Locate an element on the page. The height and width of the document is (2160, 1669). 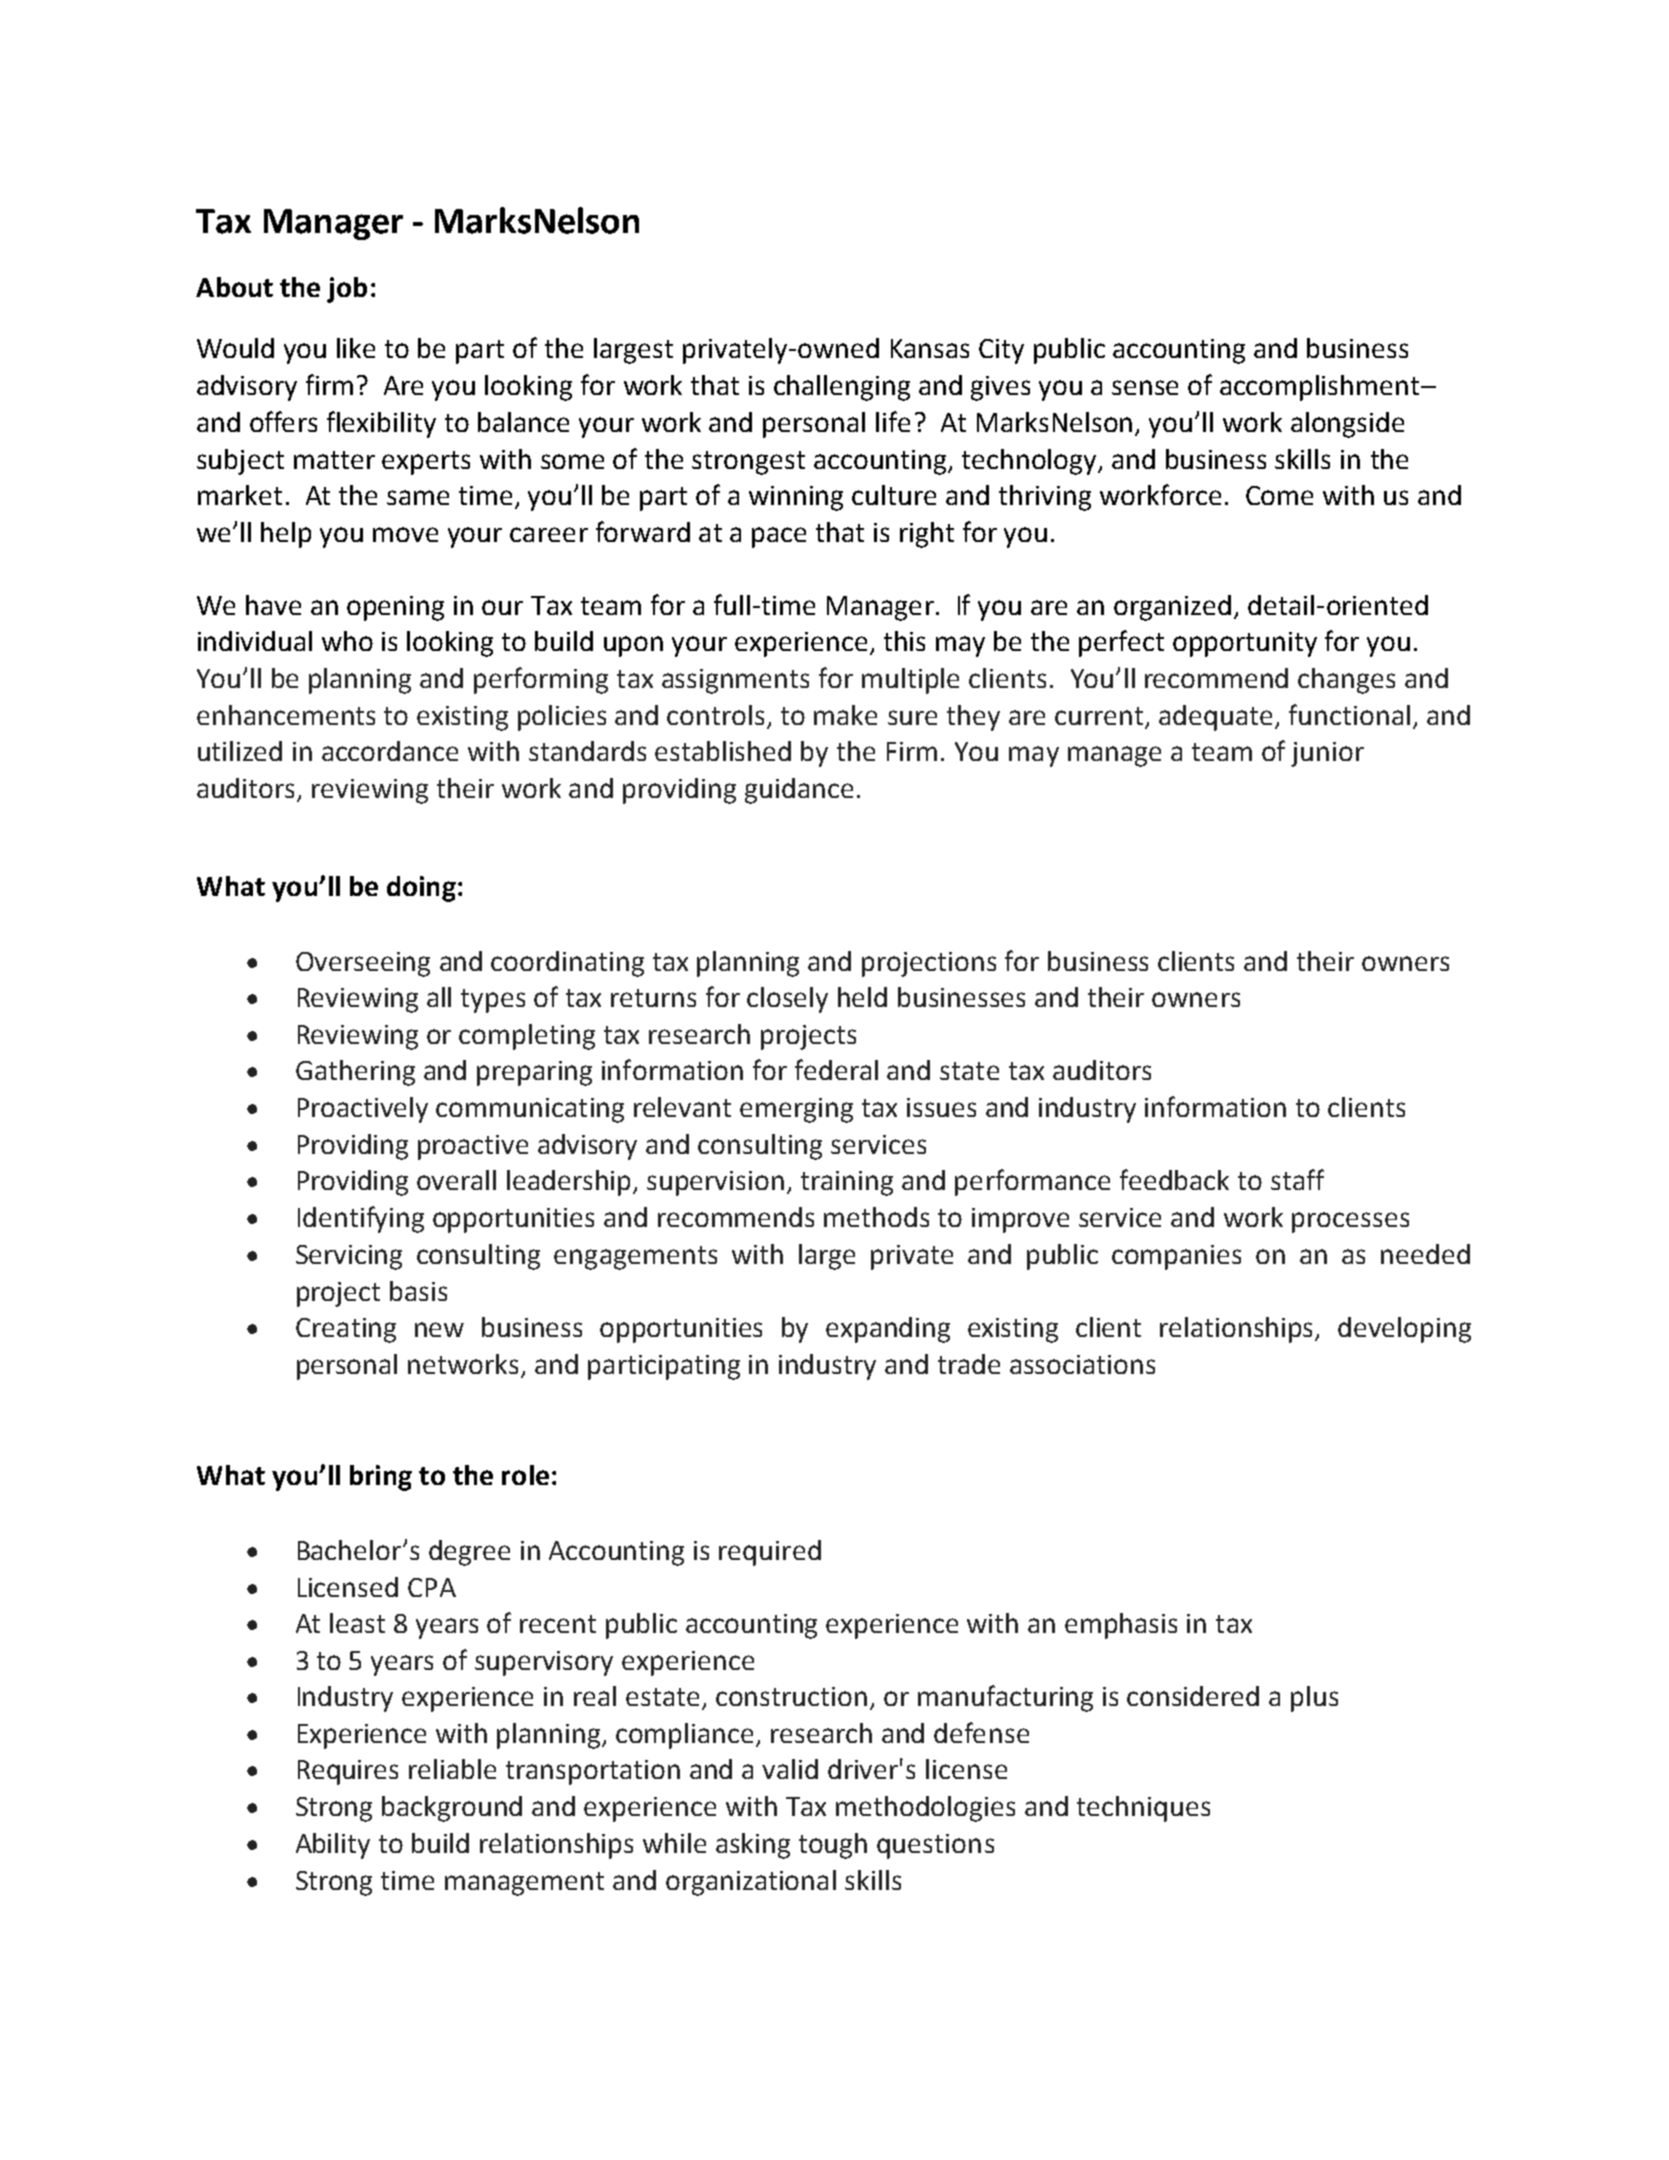
Ability is located at coordinates (333, 1846).
